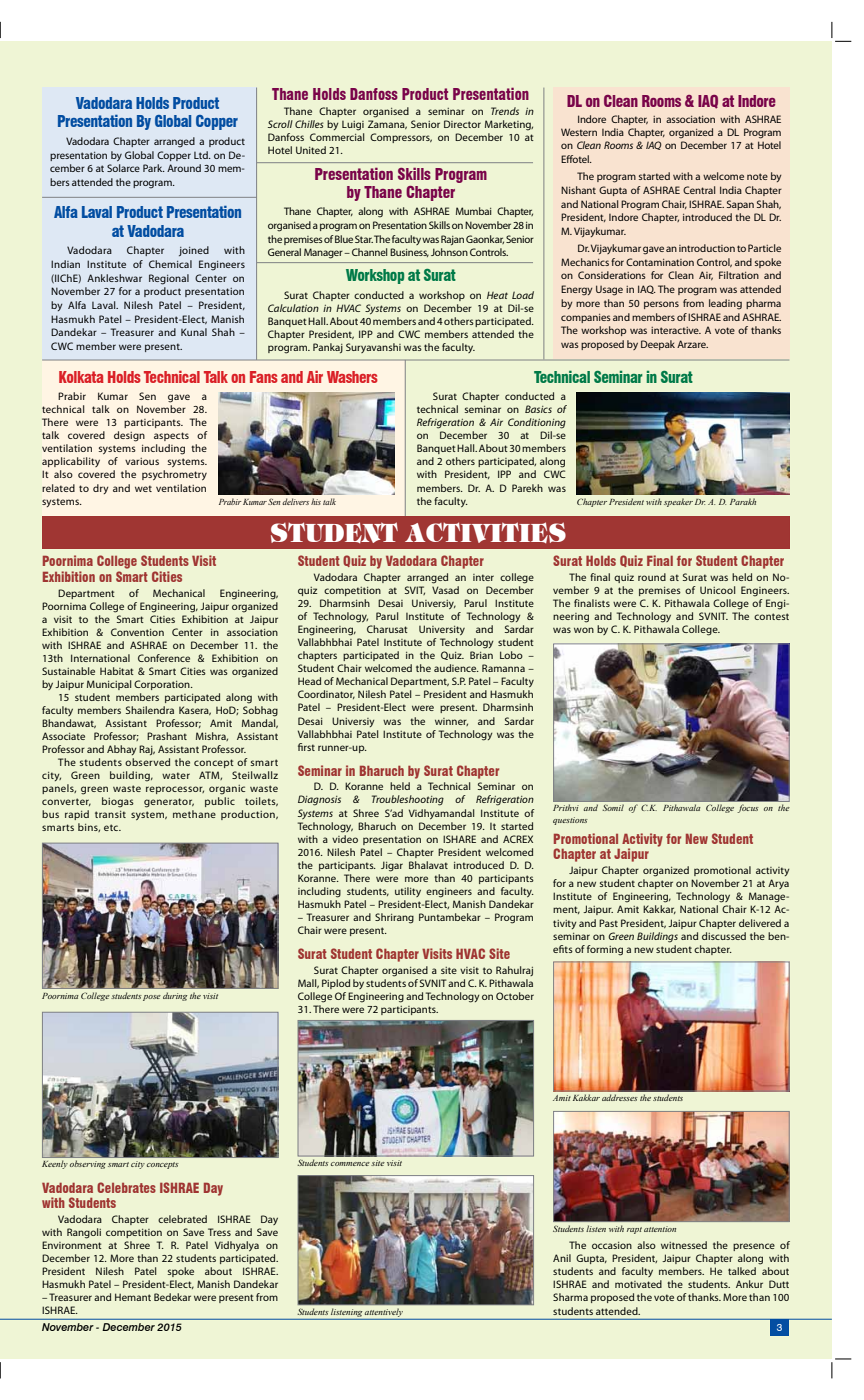 The image size is (864, 1400). I want to click on Director, so click(462, 124).
